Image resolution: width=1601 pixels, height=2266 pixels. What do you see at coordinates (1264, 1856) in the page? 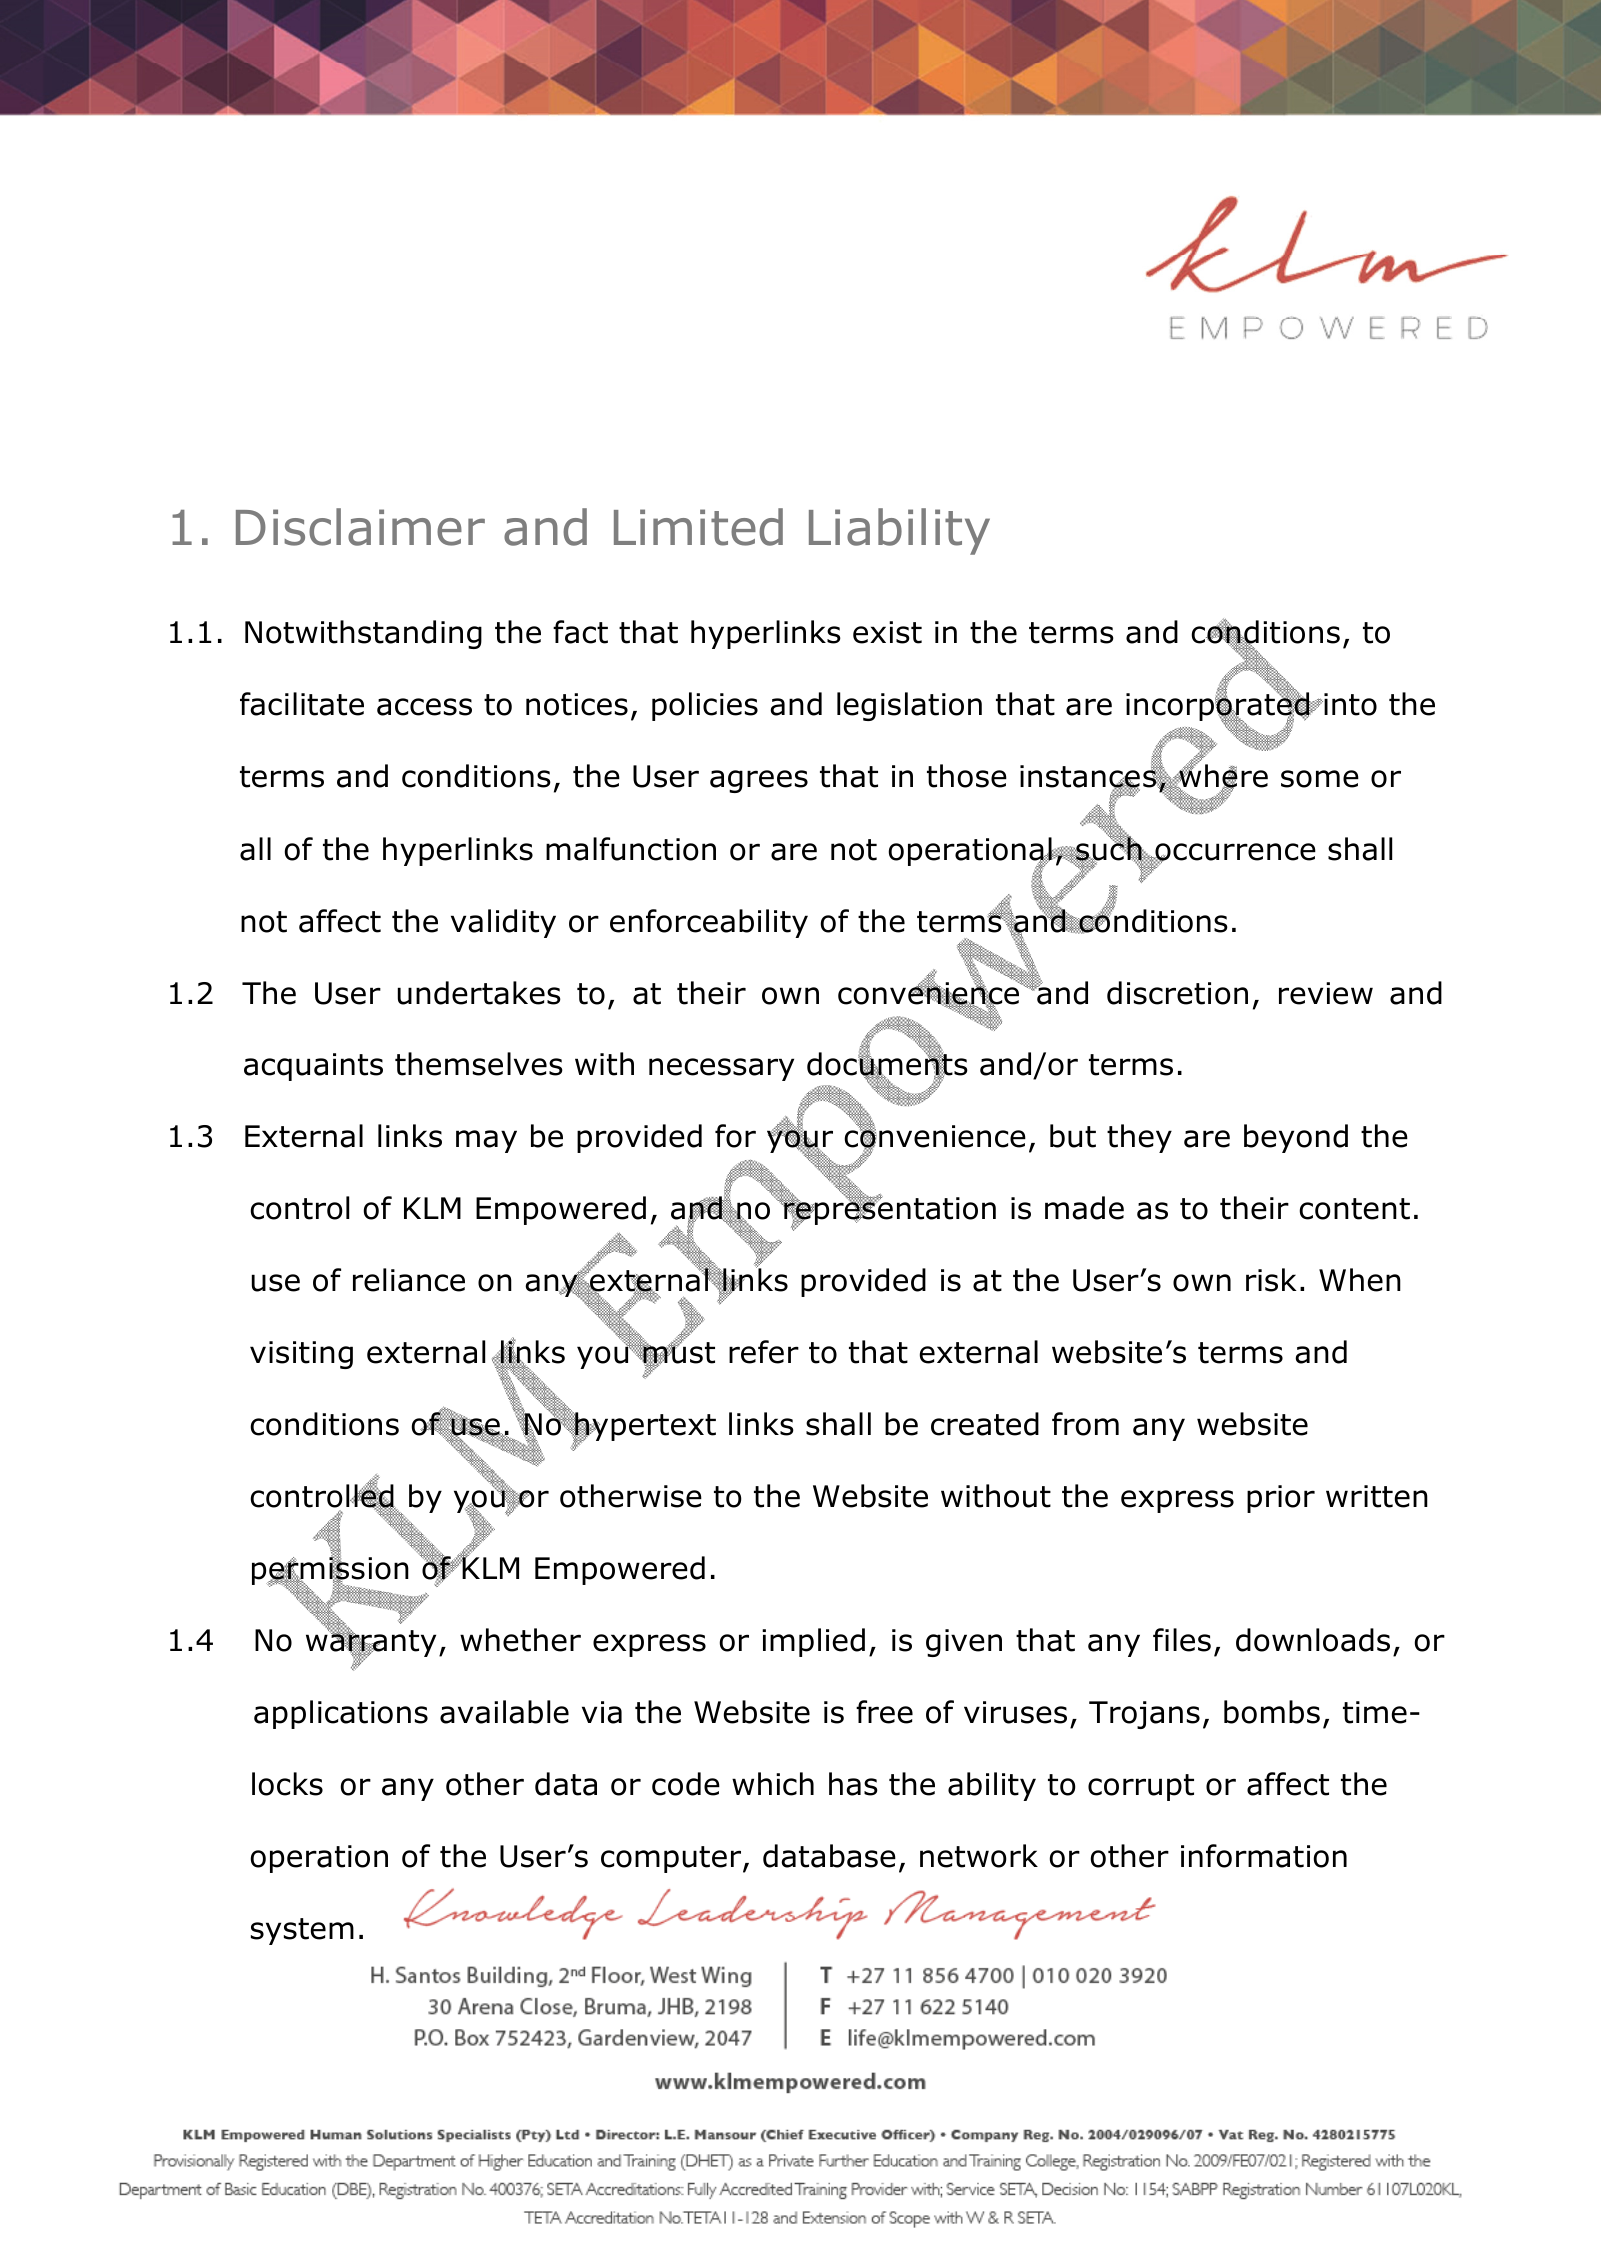
I see `information` at bounding box center [1264, 1856].
